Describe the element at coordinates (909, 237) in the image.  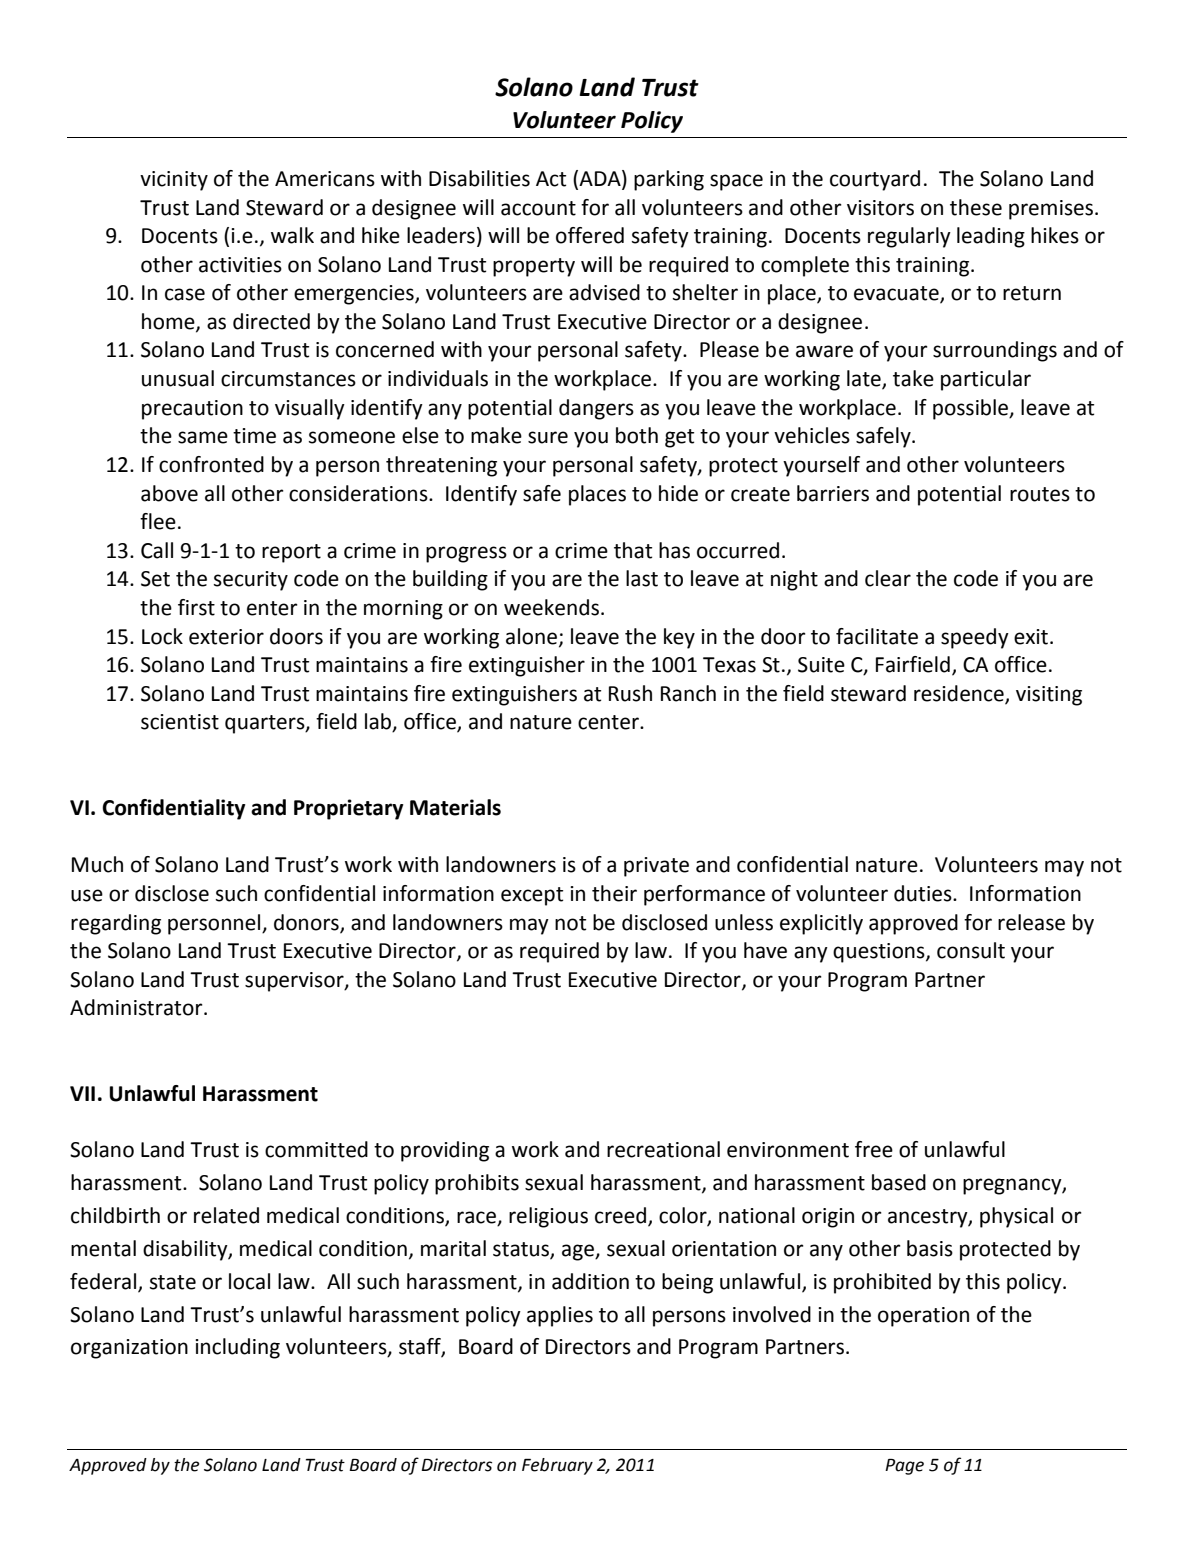
I see `regularly` at that location.
